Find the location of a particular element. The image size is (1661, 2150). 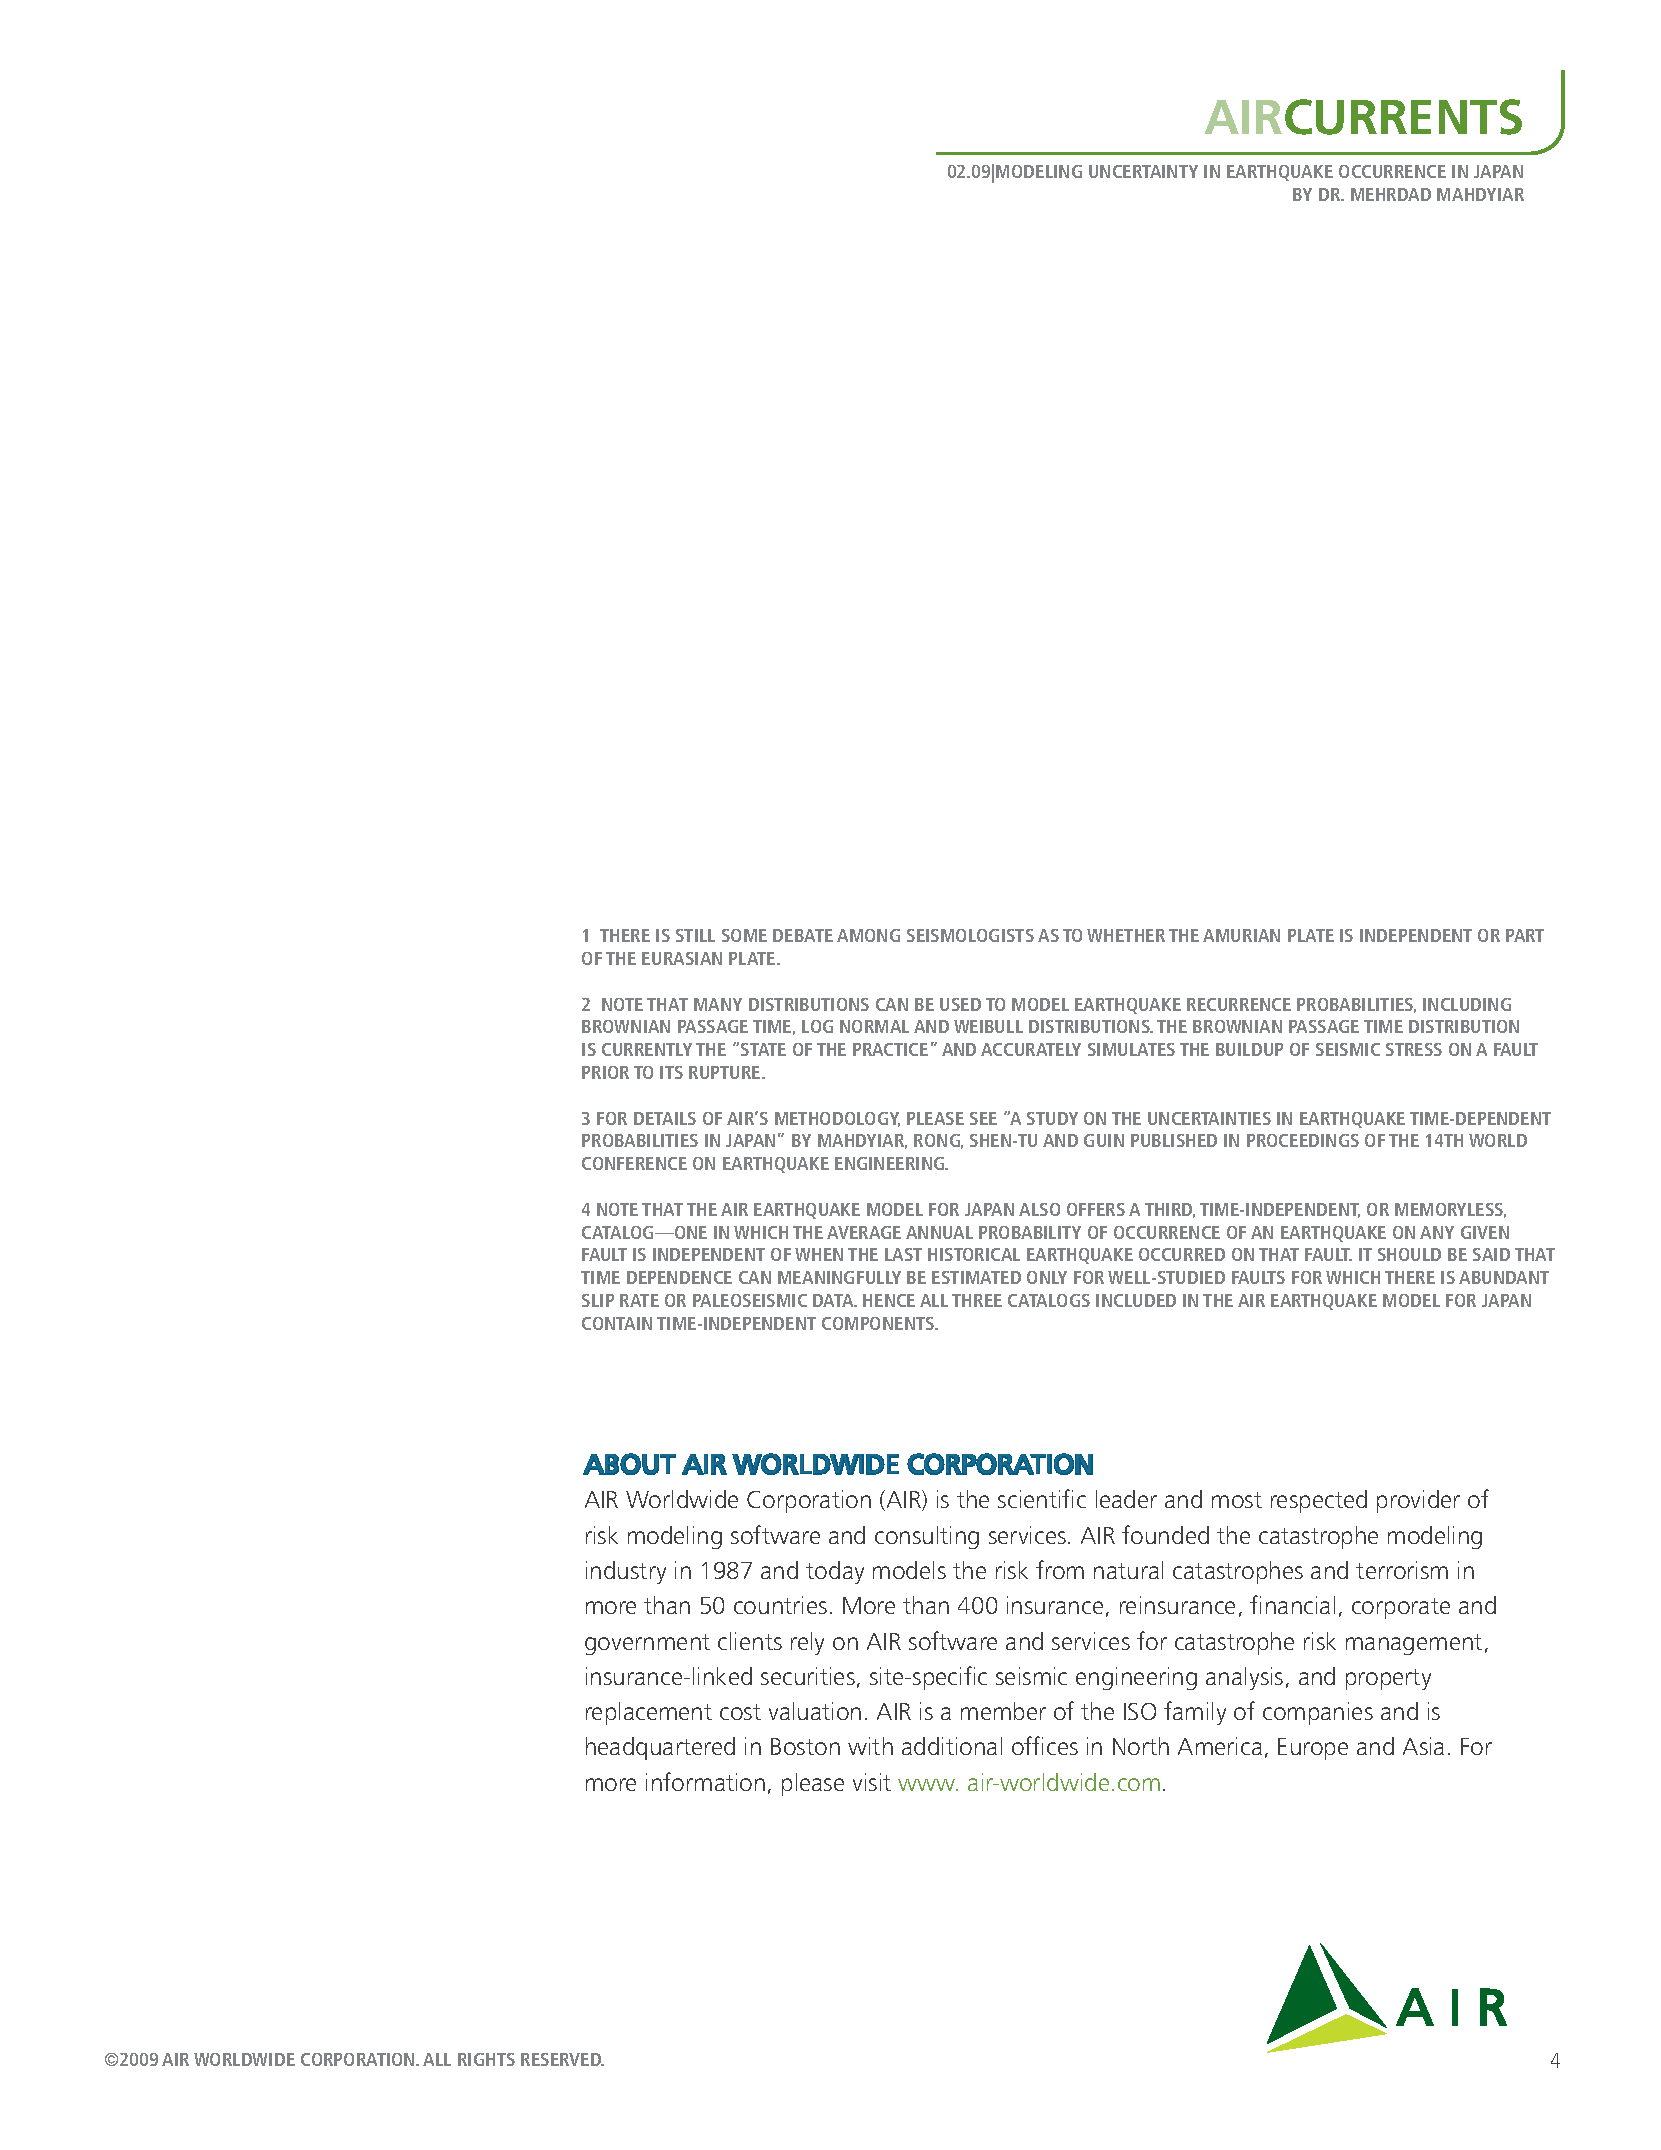

government is located at coordinates (647, 1644).
